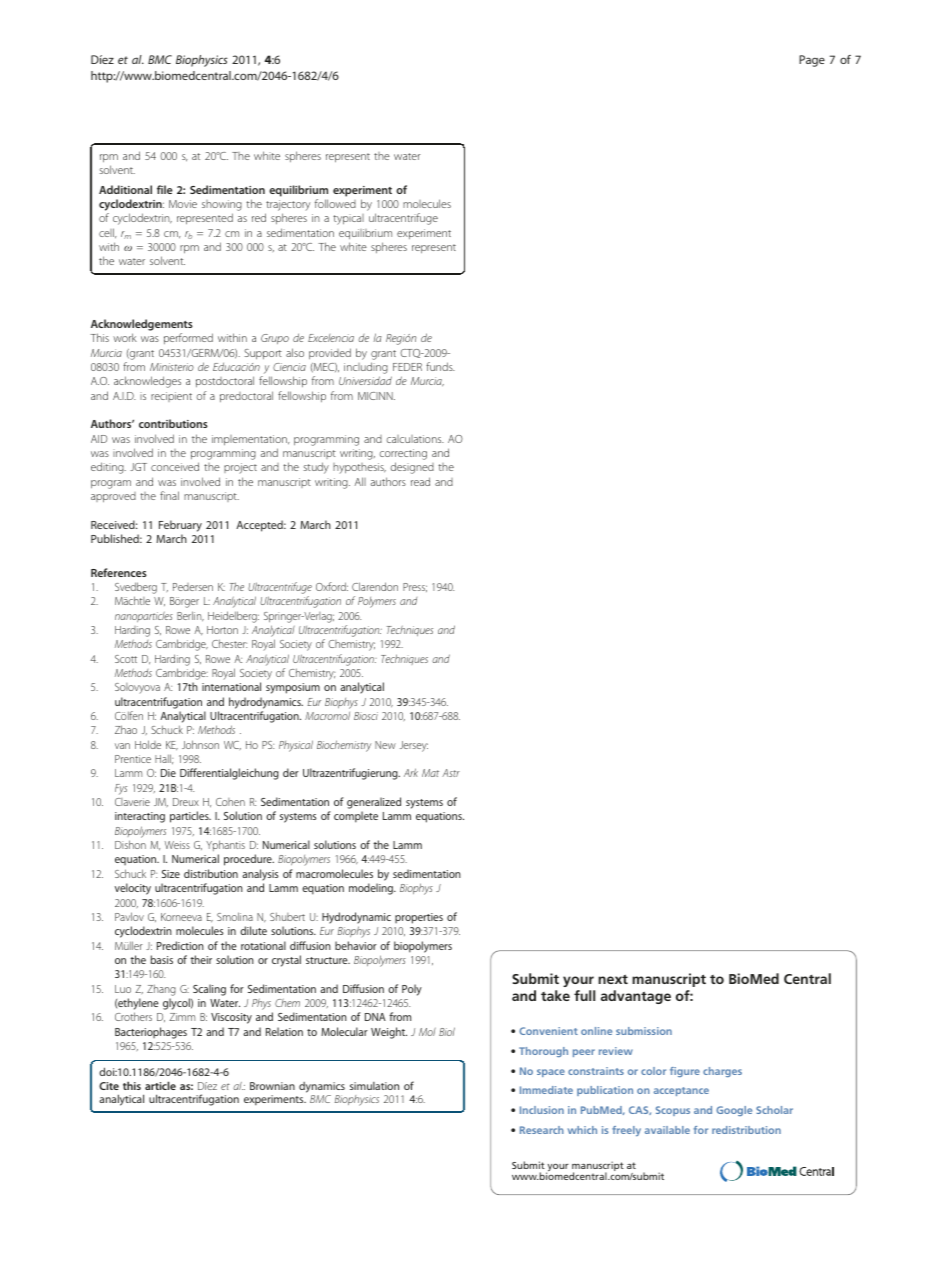 The height and width of the document is (1270, 952). Describe the element at coordinates (193, 587) in the document. I see `Pedersen` at that location.
